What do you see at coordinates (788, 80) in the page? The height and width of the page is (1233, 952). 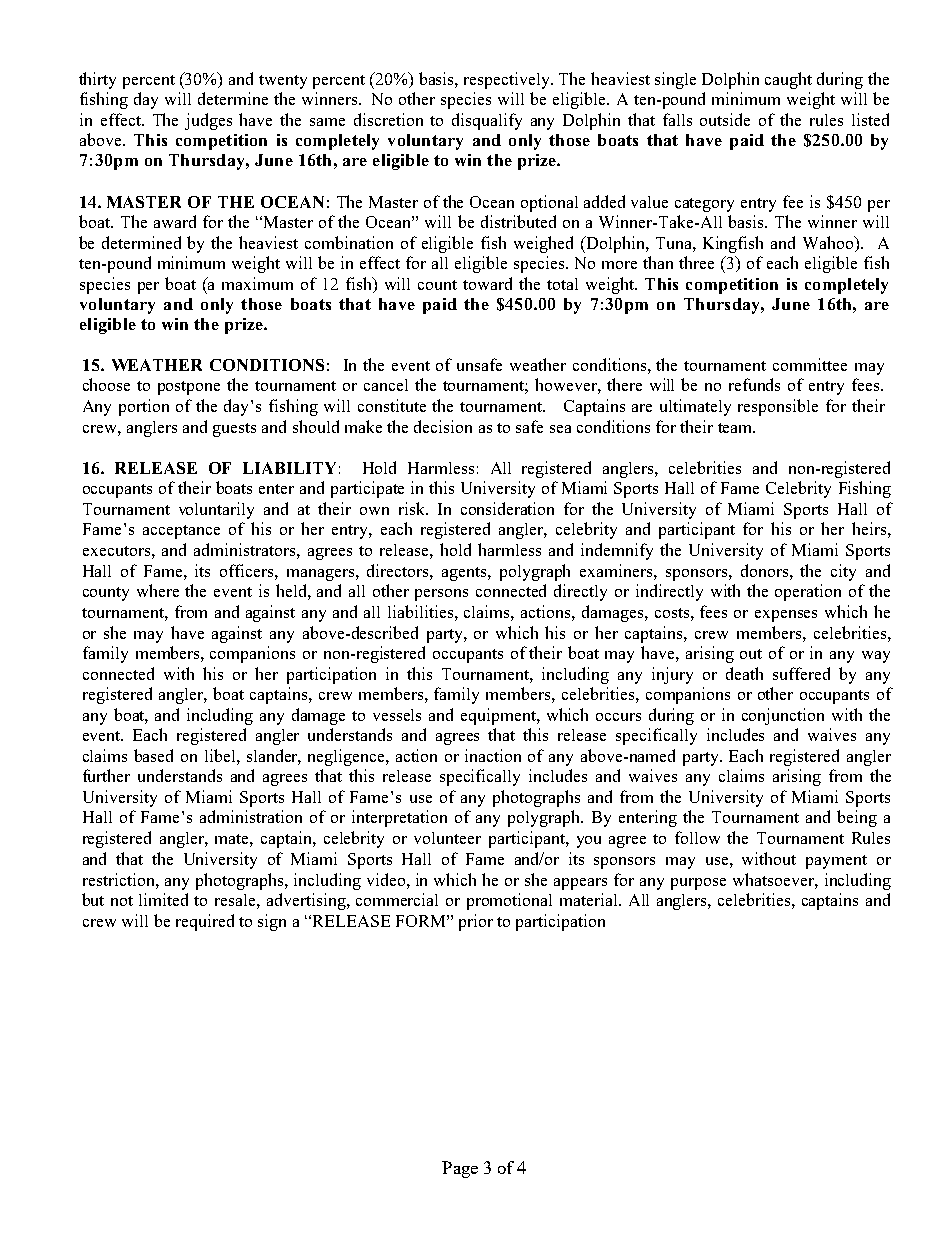 I see `caught` at bounding box center [788, 80].
